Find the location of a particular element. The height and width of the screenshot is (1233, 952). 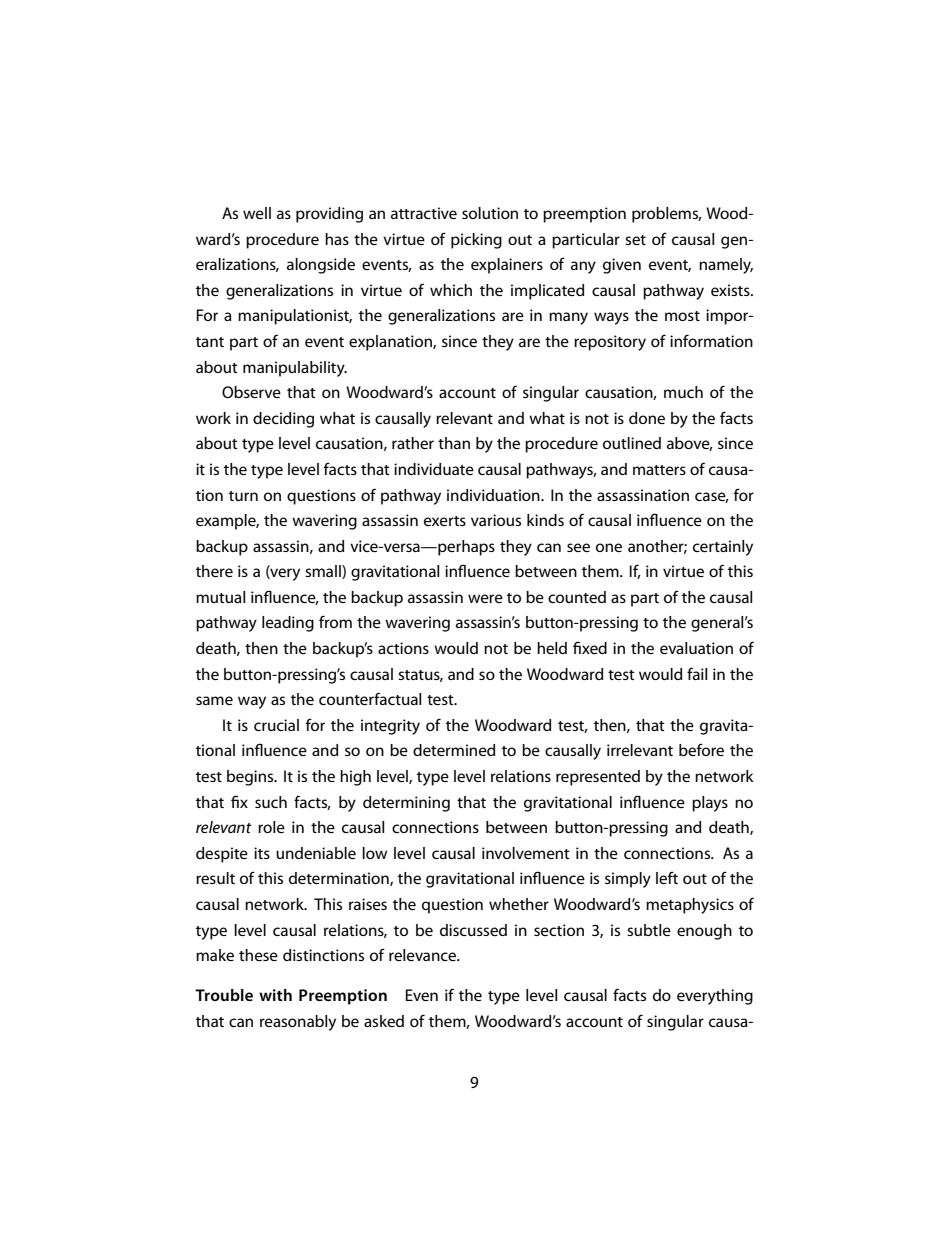

than is located at coordinates (454, 443).
